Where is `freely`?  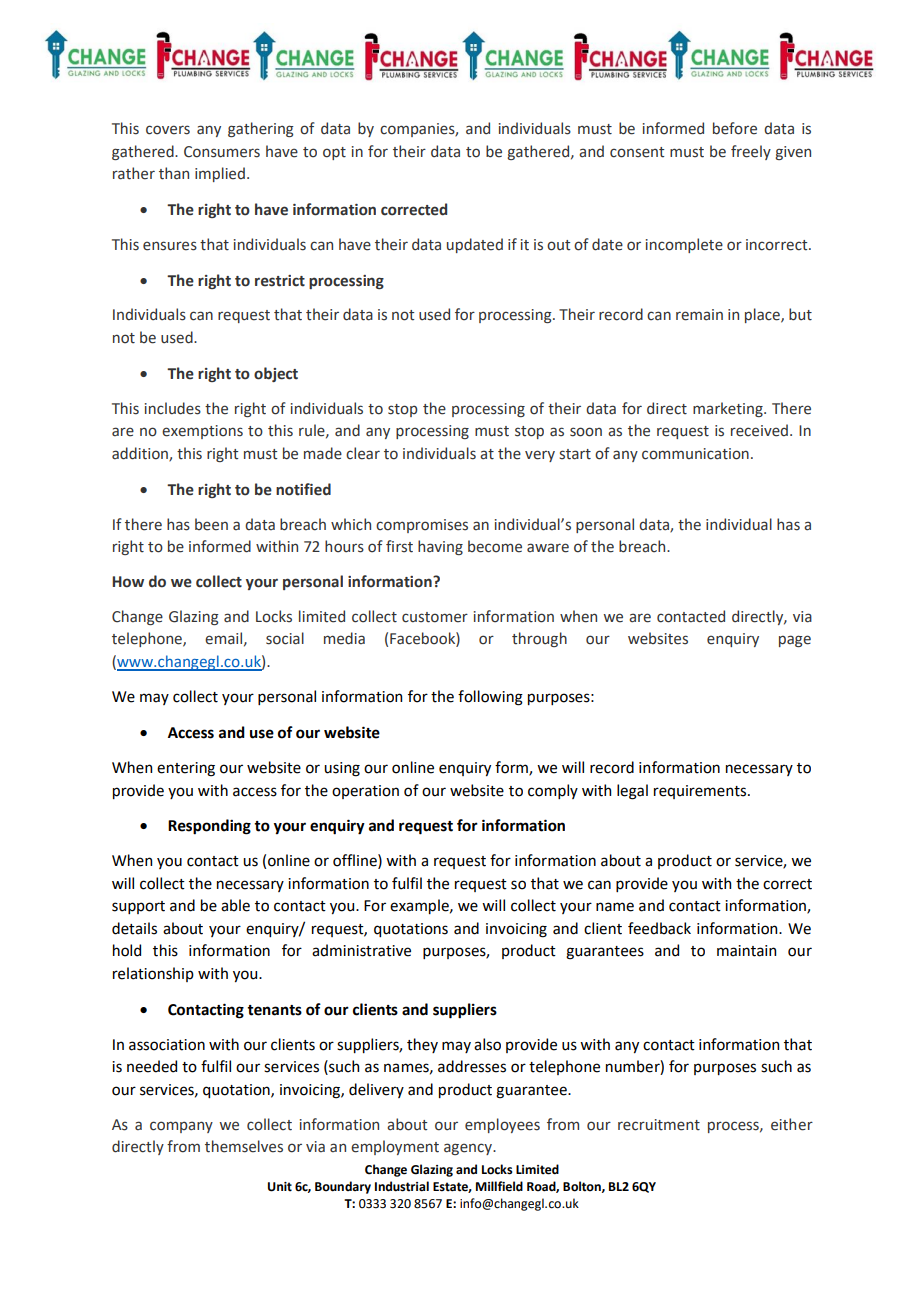 freely is located at coordinates (751, 152).
